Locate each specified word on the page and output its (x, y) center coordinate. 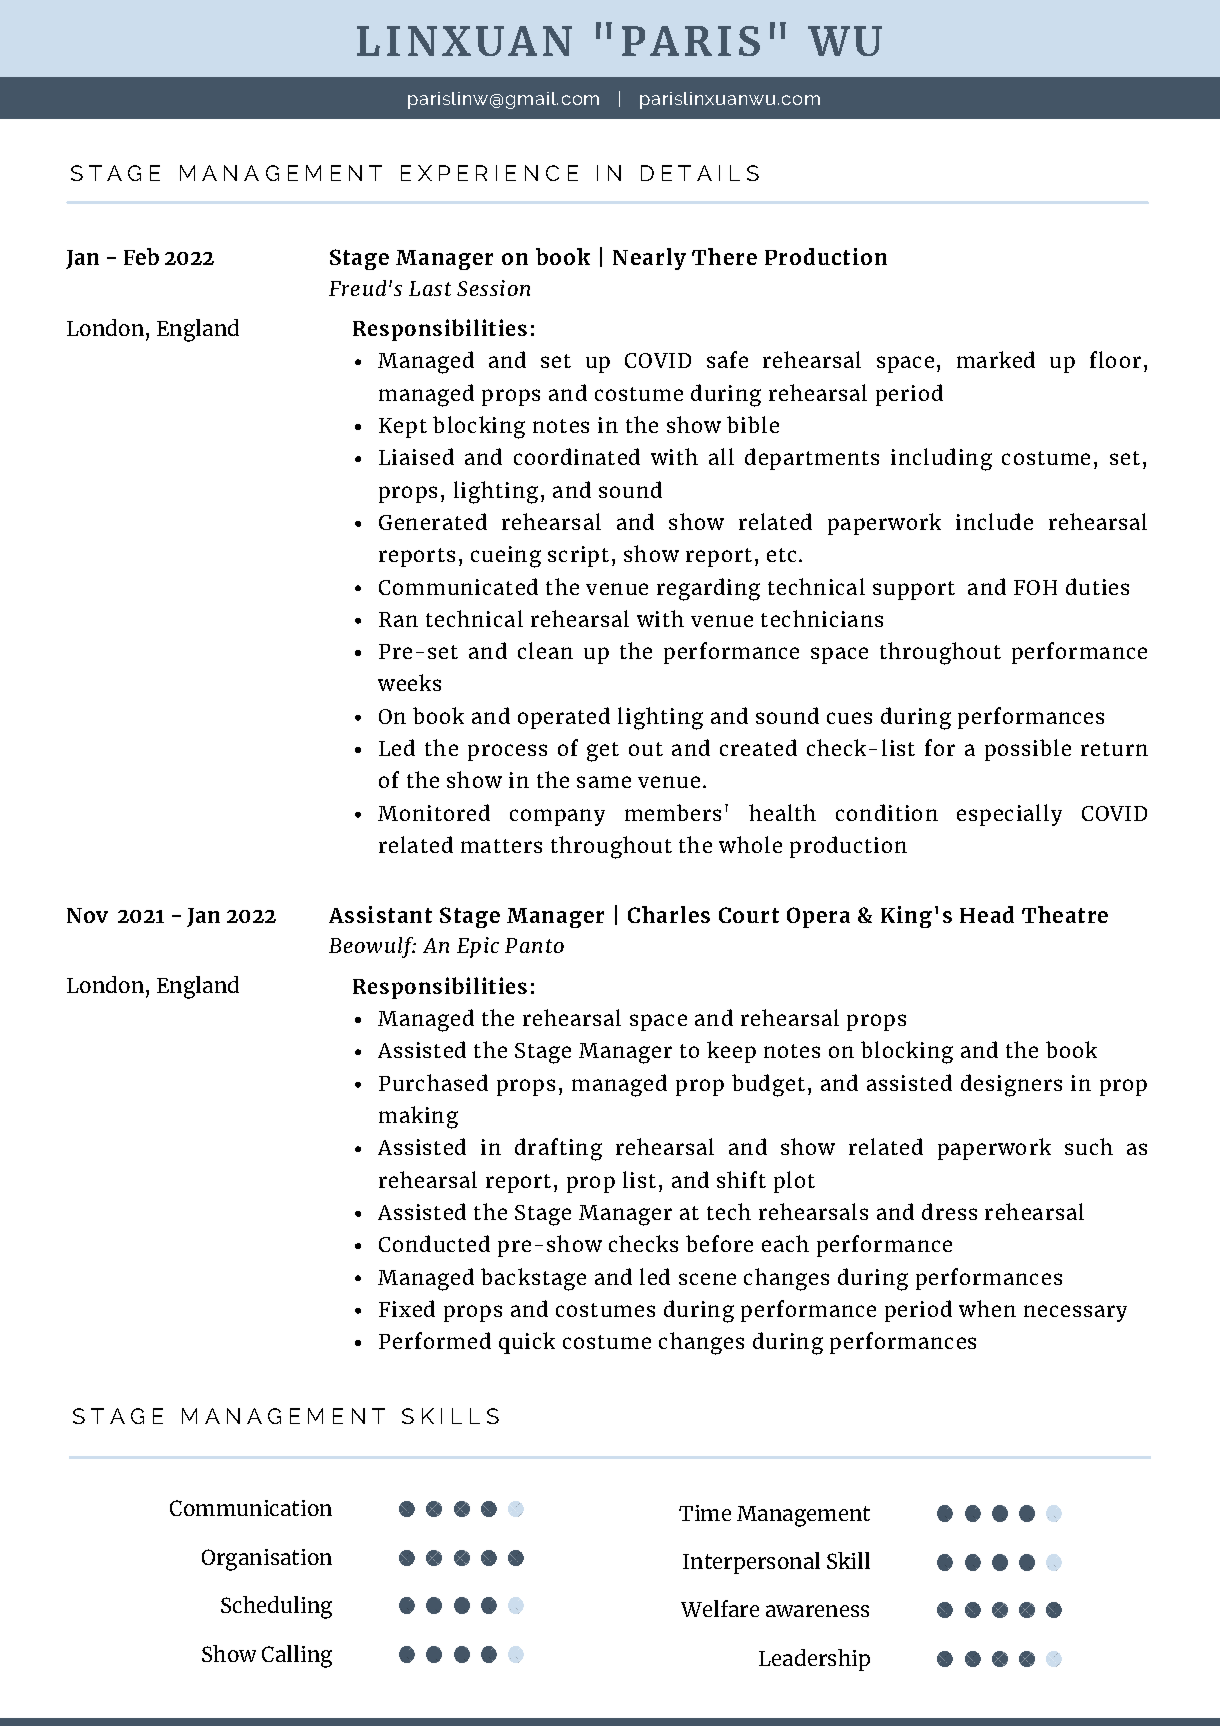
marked (996, 359)
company (557, 817)
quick (527, 1343)
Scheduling (276, 1607)
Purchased (433, 1082)
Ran (398, 619)
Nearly (649, 259)
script (578, 556)
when (987, 1308)
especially (1009, 815)
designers (1011, 1085)
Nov (87, 915)
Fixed (407, 1308)
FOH (1035, 587)
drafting (558, 1149)
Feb (141, 256)
